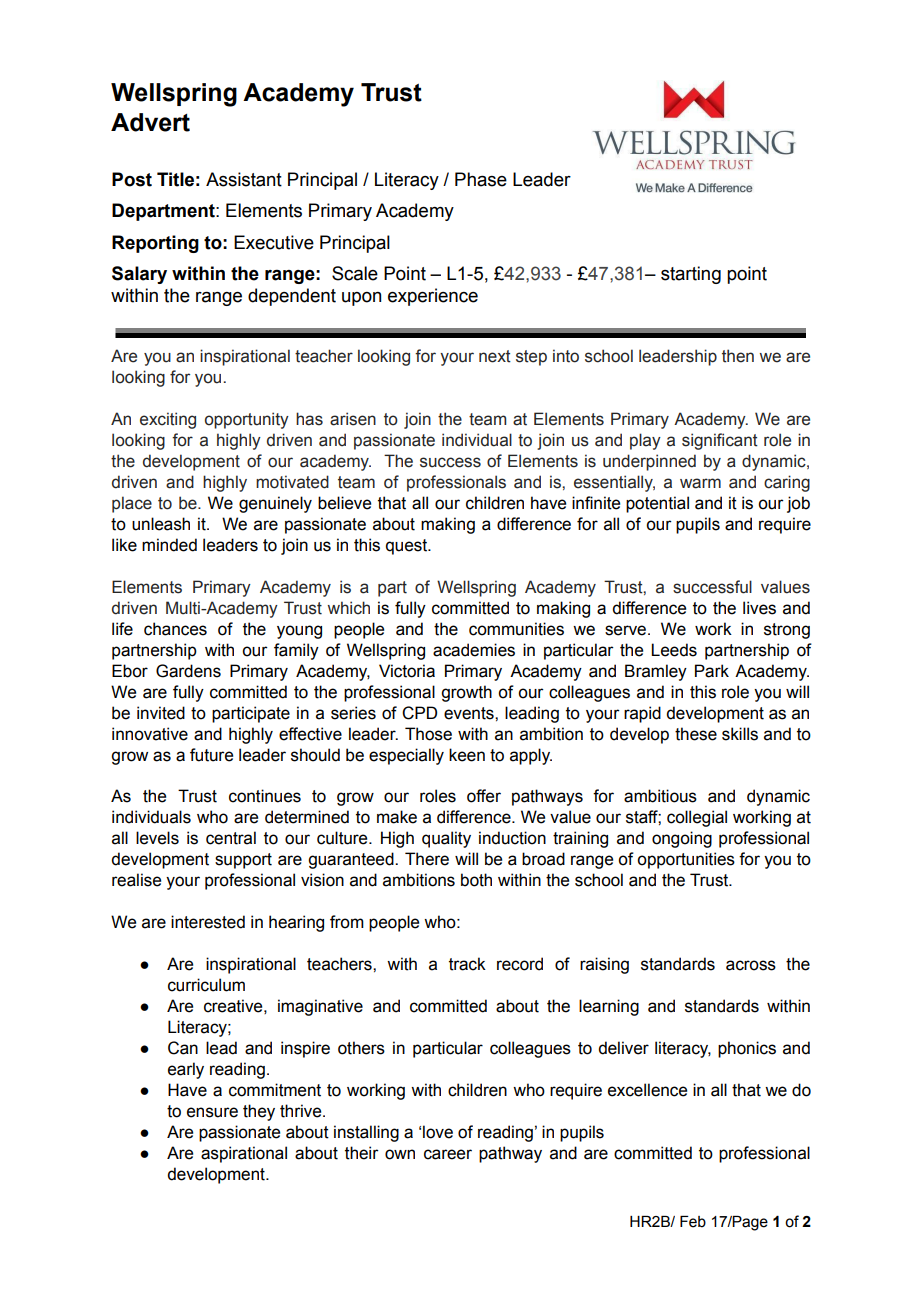  I want to click on academies, so click(474, 650).
